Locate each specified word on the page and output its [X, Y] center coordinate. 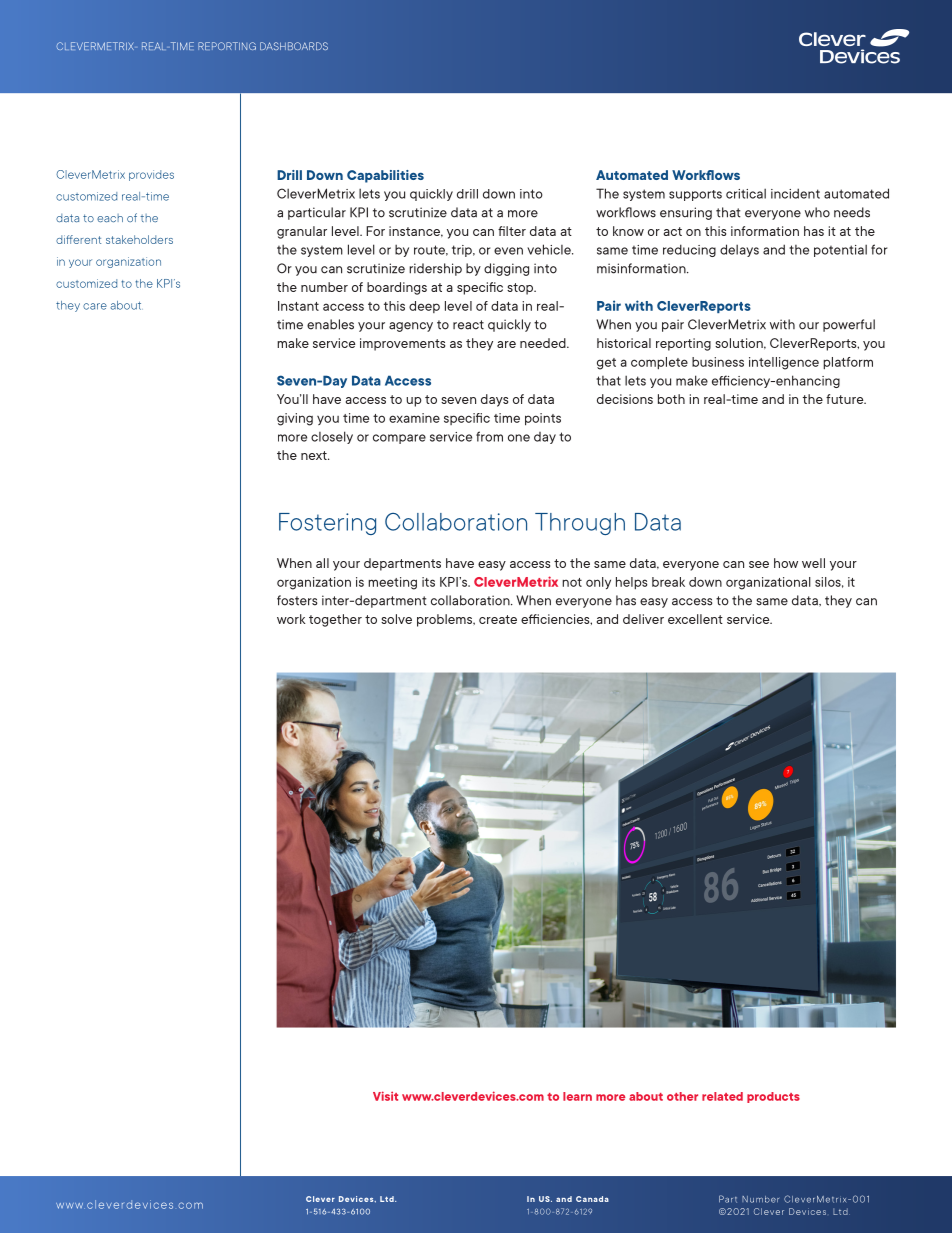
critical [746, 193]
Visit [385, 1096]
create [498, 619]
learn [577, 1096]
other [682, 1096]
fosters [297, 600]
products [773, 1097]
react [468, 325]
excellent [695, 619]
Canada [592, 1199]
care [95, 306]
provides [151, 175]
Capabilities [385, 176]
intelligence [784, 363]
